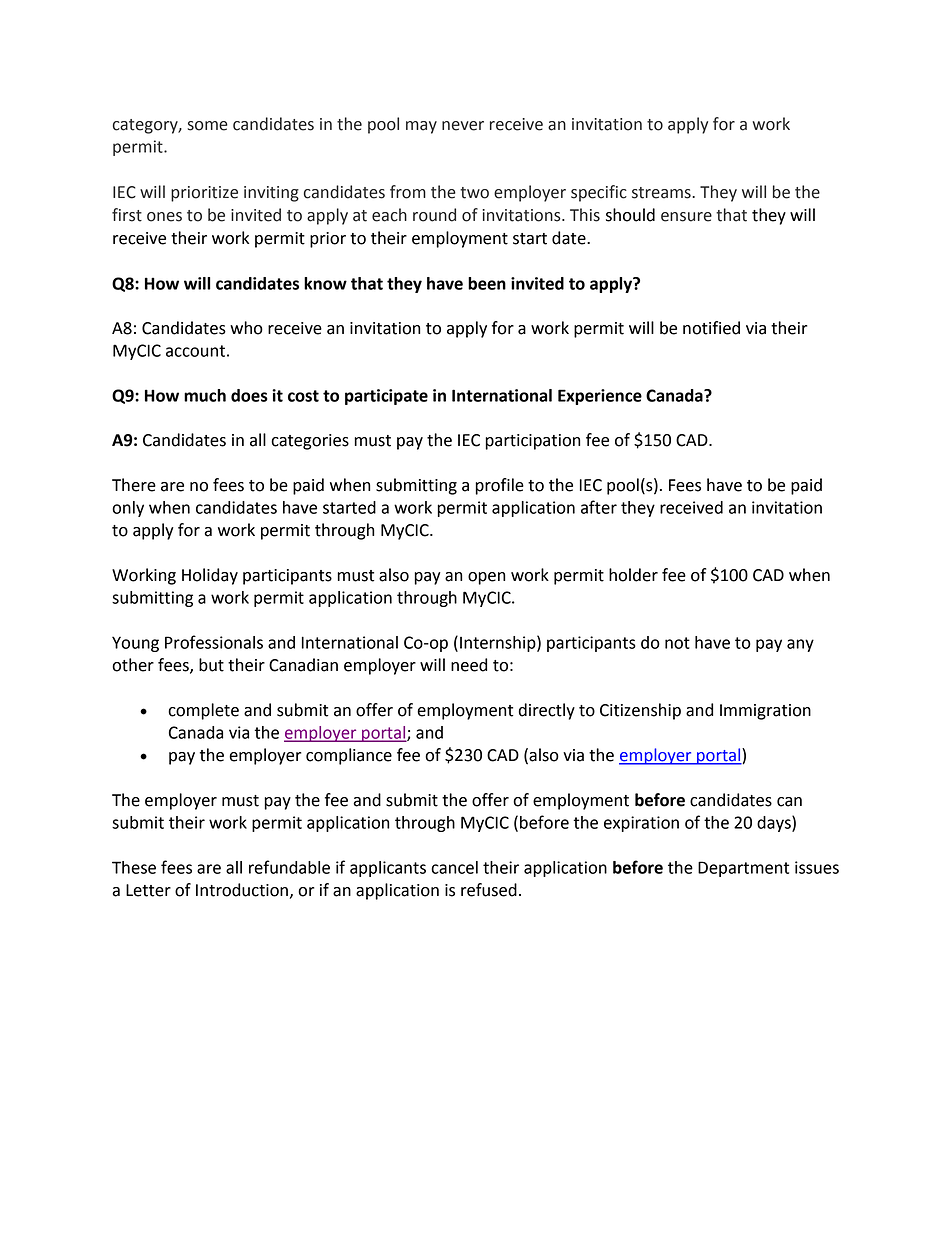 The width and height of the screenshot is (952, 1233). I want to click on streams, so click(662, 193).
